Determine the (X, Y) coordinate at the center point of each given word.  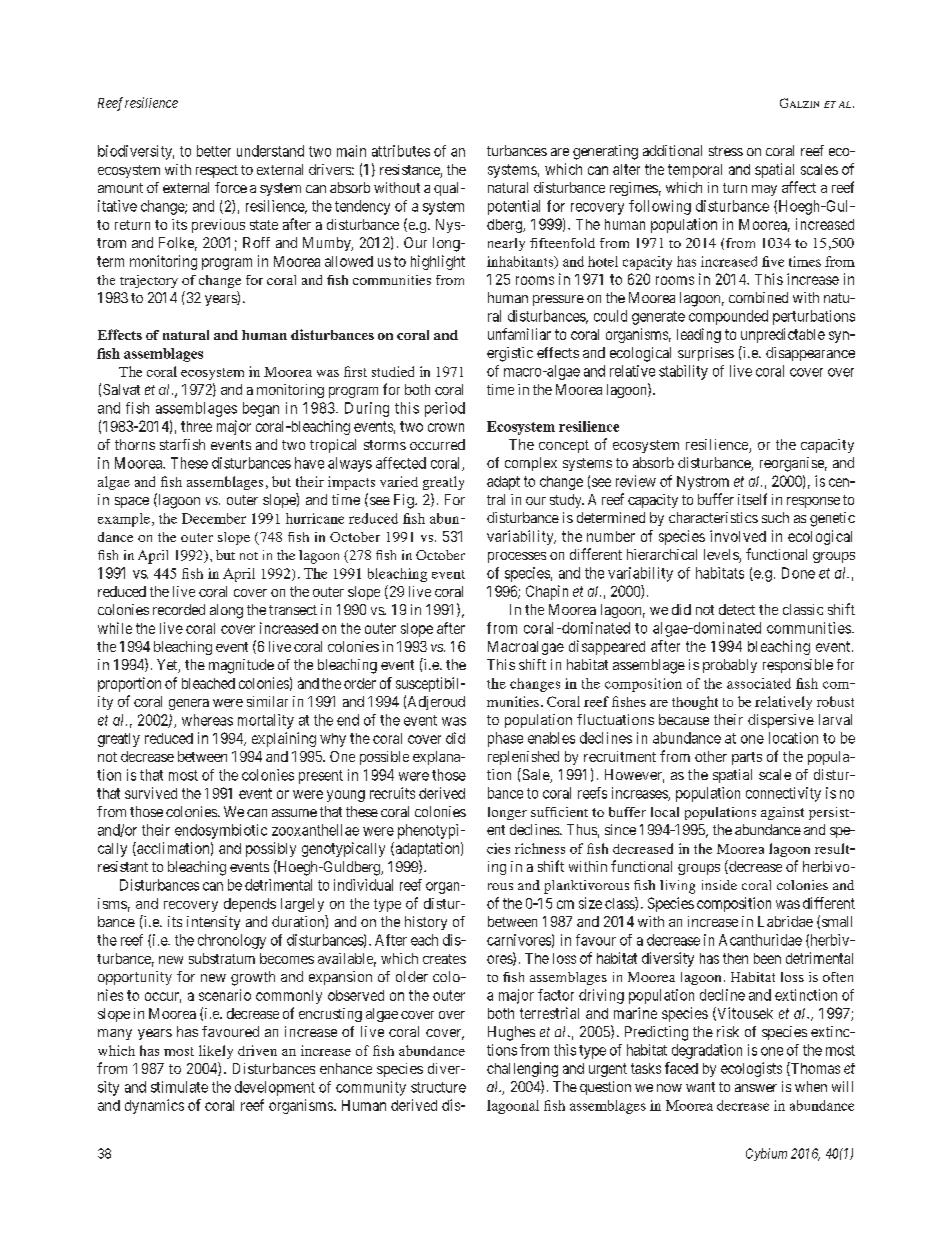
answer (756, 1088)
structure (438, 1087)
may (764, 190)
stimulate (179, 1087)
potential (514, 207)
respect (217, 171)
